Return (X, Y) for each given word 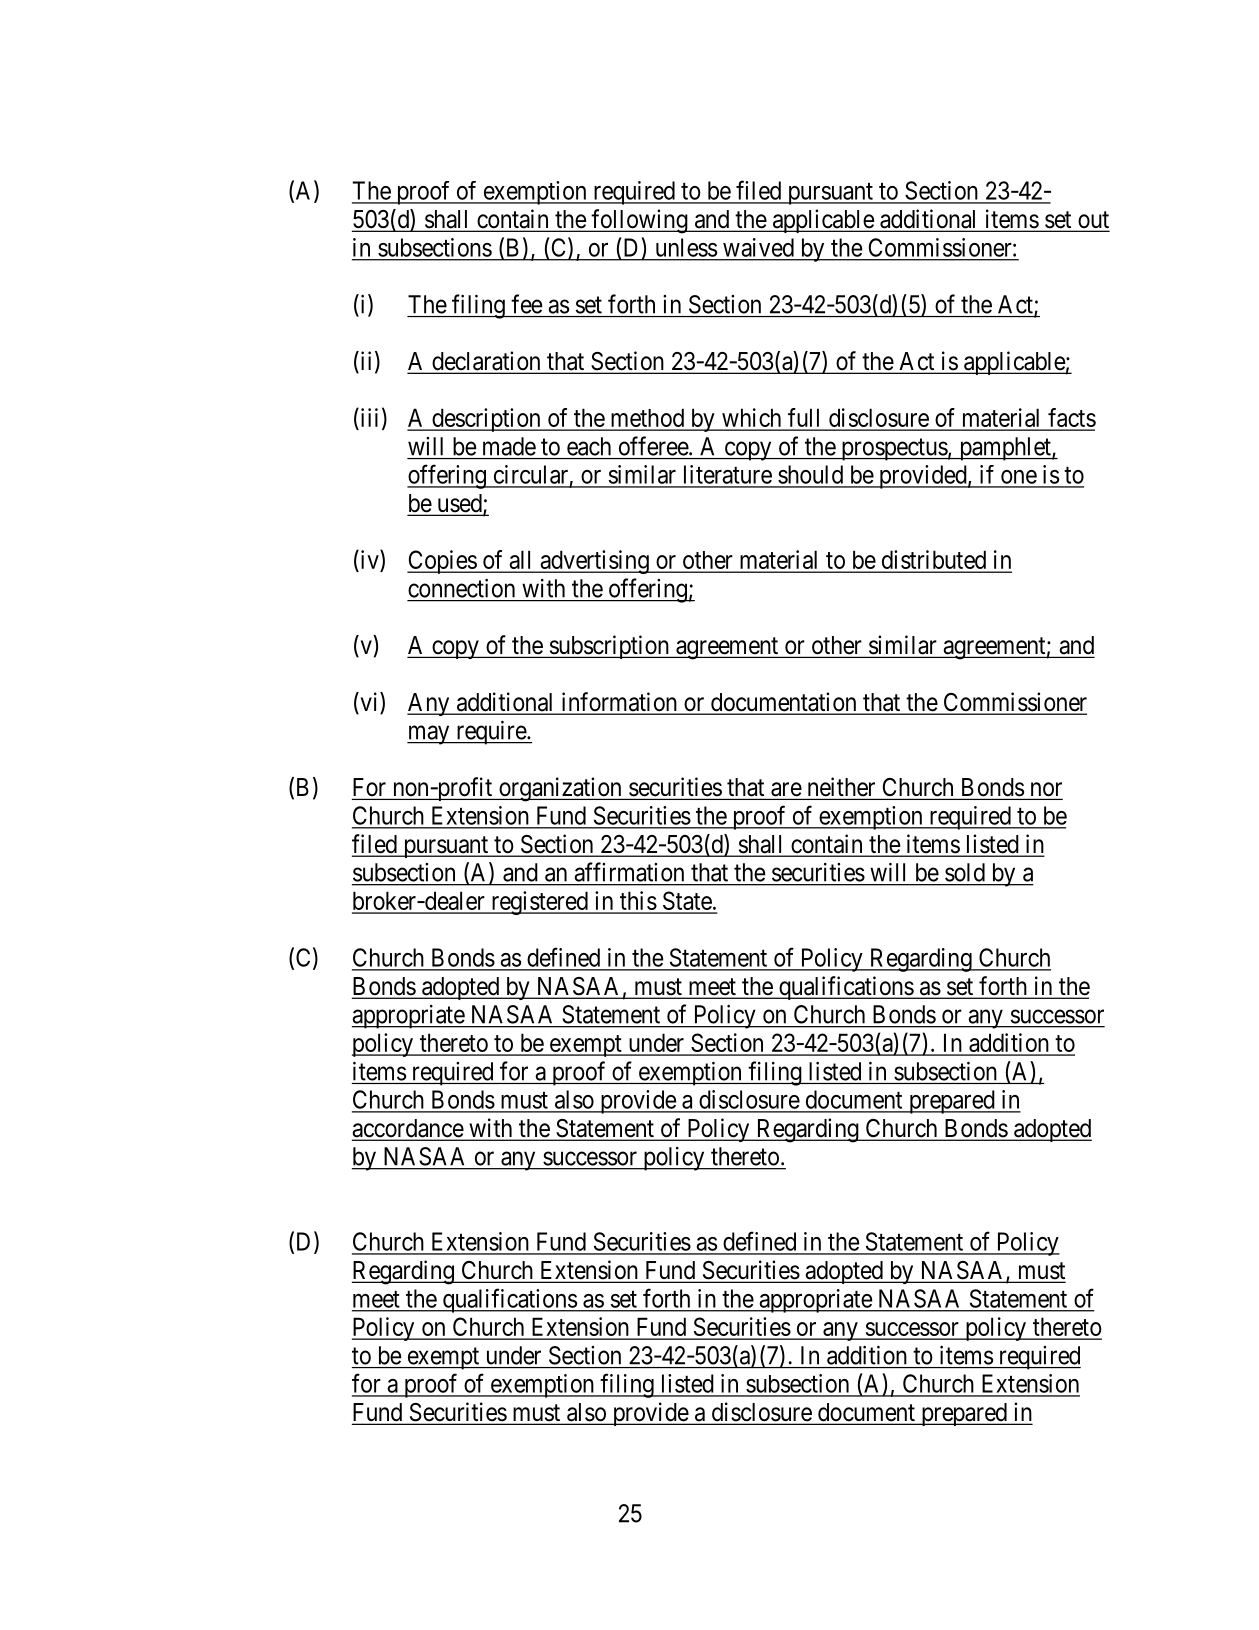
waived (758, 247)
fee (526, 304)
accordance (408, 1129)
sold (965, 872)
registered (539, 903)
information (619, 703)
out (1092, 221)
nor (1044, 790)
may (429, 735)
